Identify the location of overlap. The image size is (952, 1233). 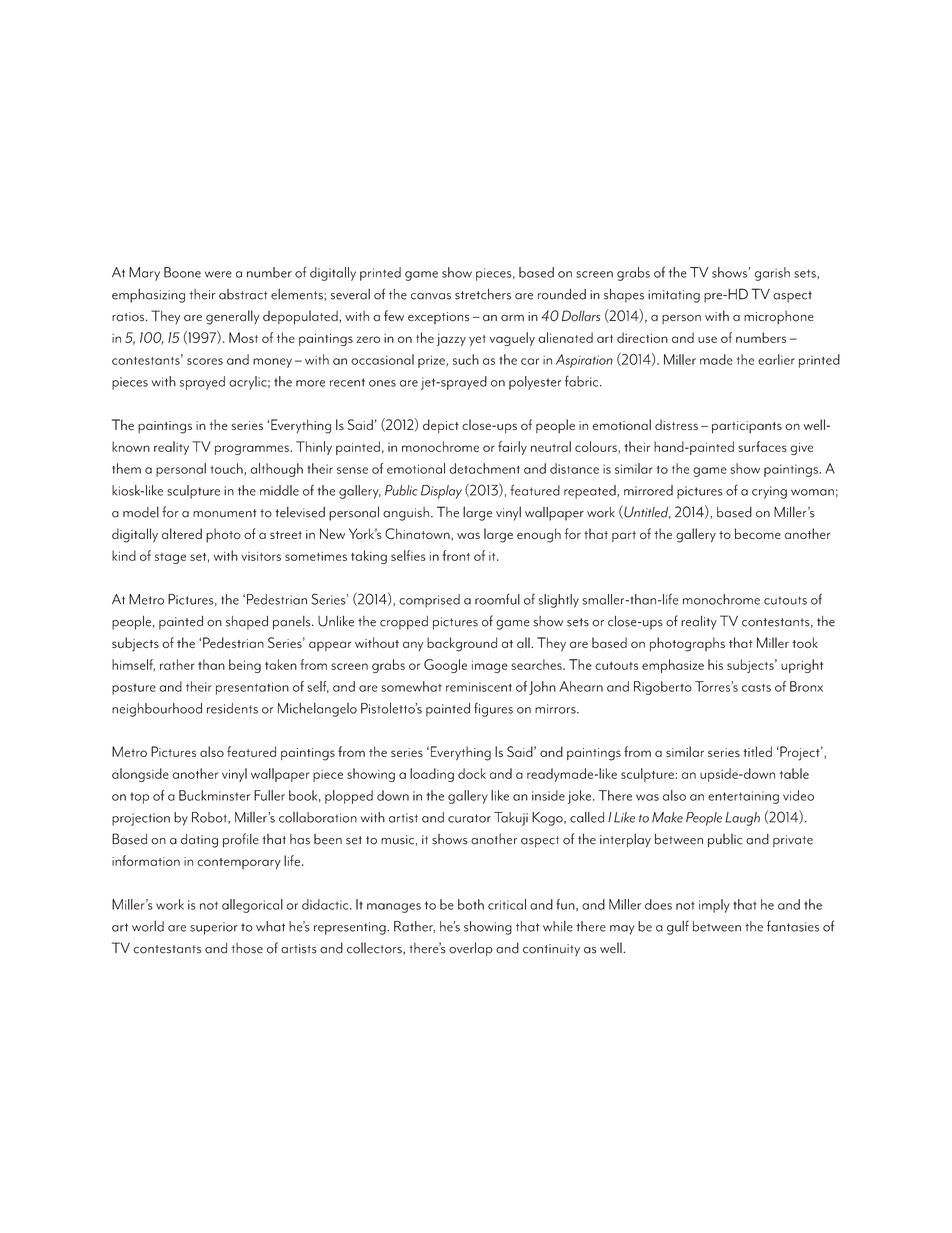
(471, 949).
